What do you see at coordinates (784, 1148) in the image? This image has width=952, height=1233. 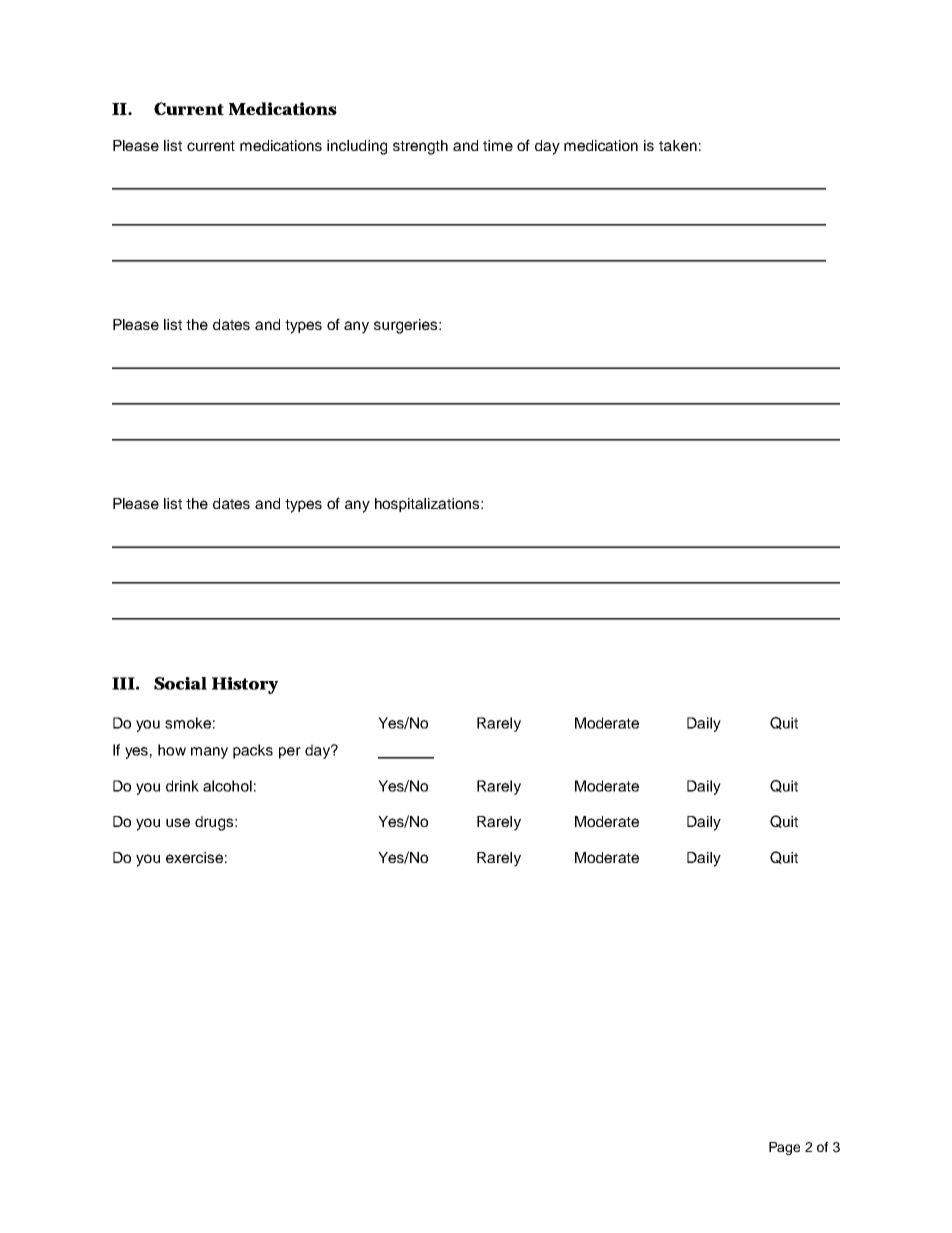 I see `Page` at bounding box center [784, 1148].
